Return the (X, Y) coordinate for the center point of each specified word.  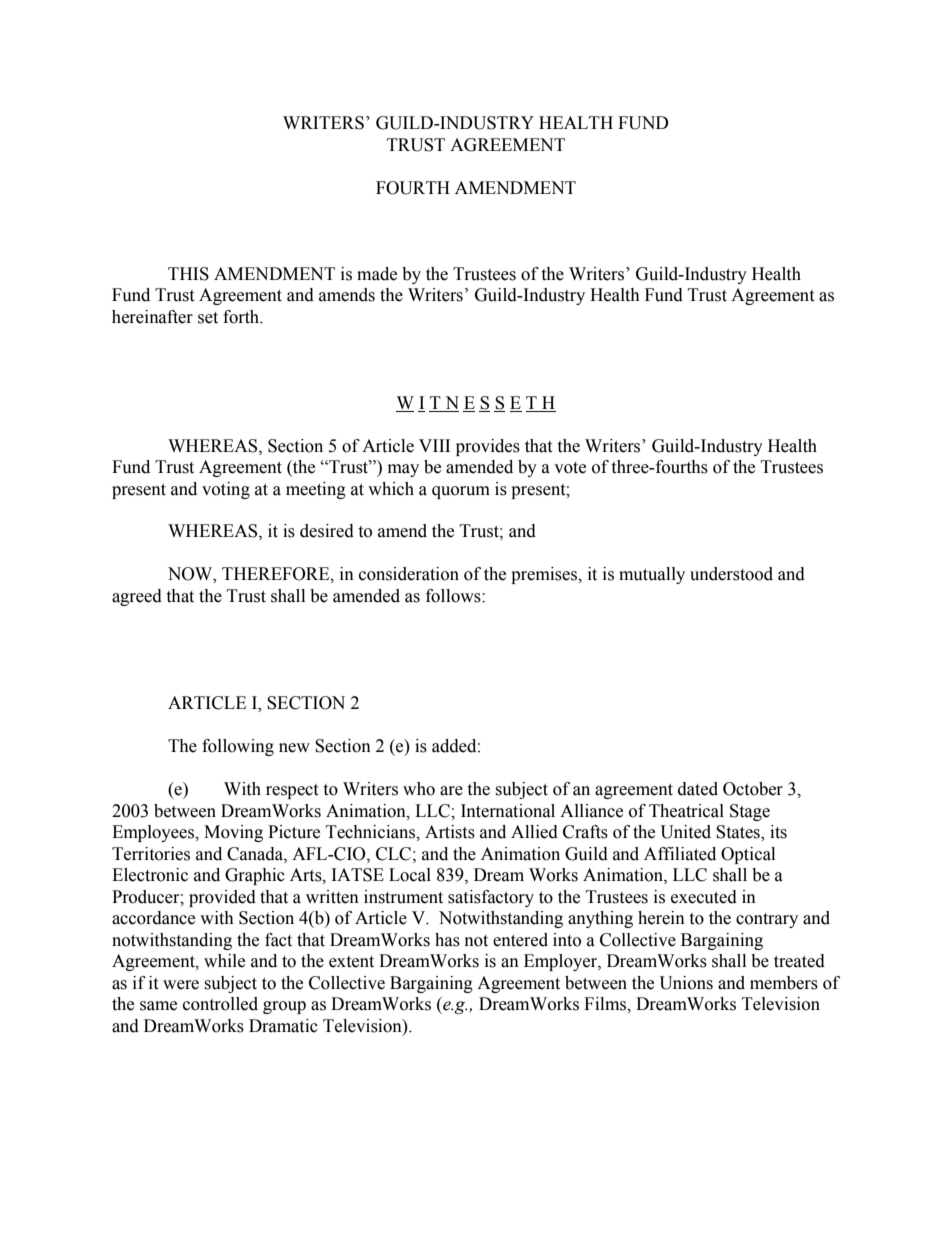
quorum (461, 492)
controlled (220, 1004)
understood (731, 574)
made (377, 274)
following (238, 747)
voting (226, 490)
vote (570, 468)
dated (698, 789)
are (451, 791)
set (208, 318)
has (447, 940)
